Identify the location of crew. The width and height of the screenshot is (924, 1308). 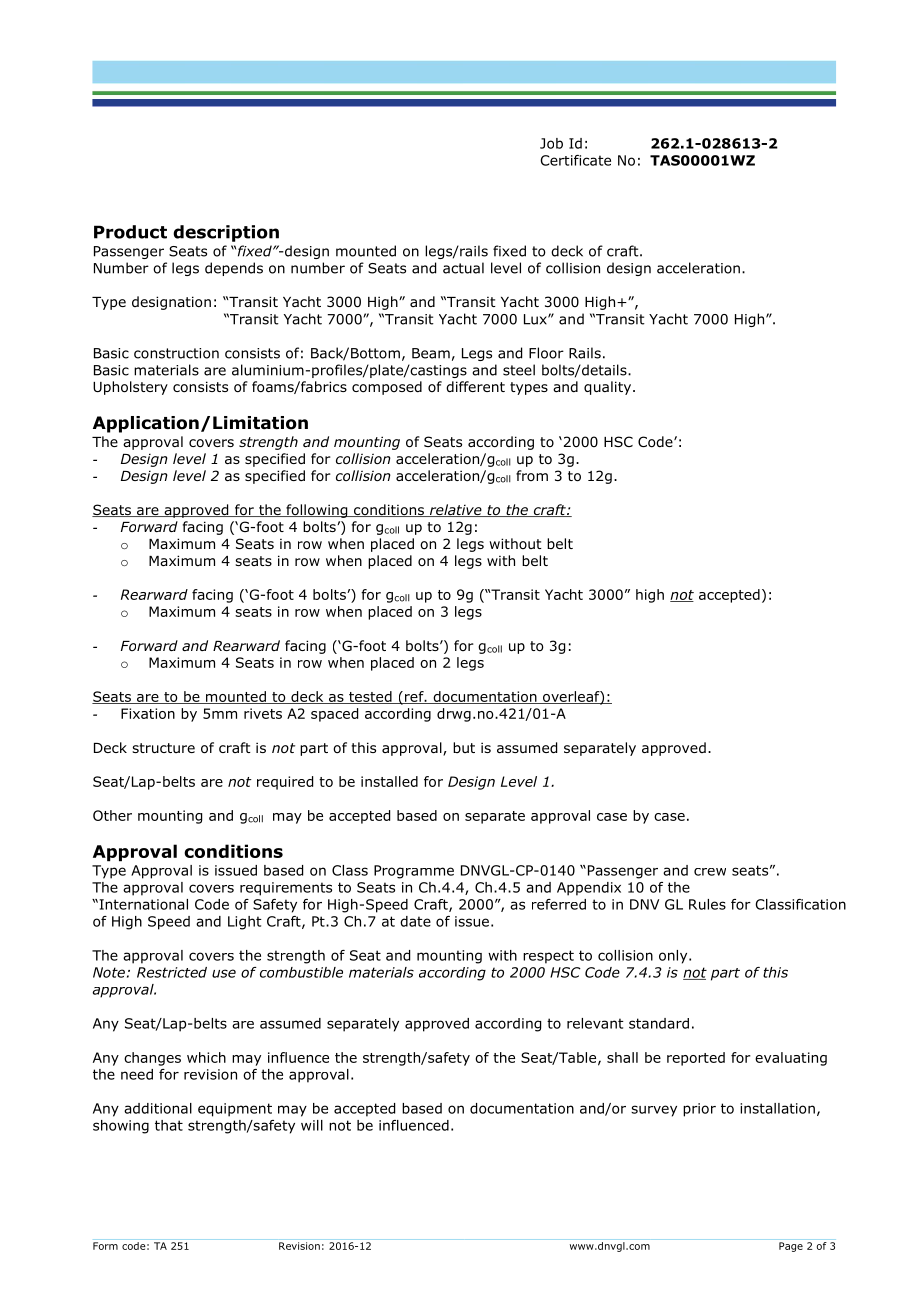
(710, 872).
